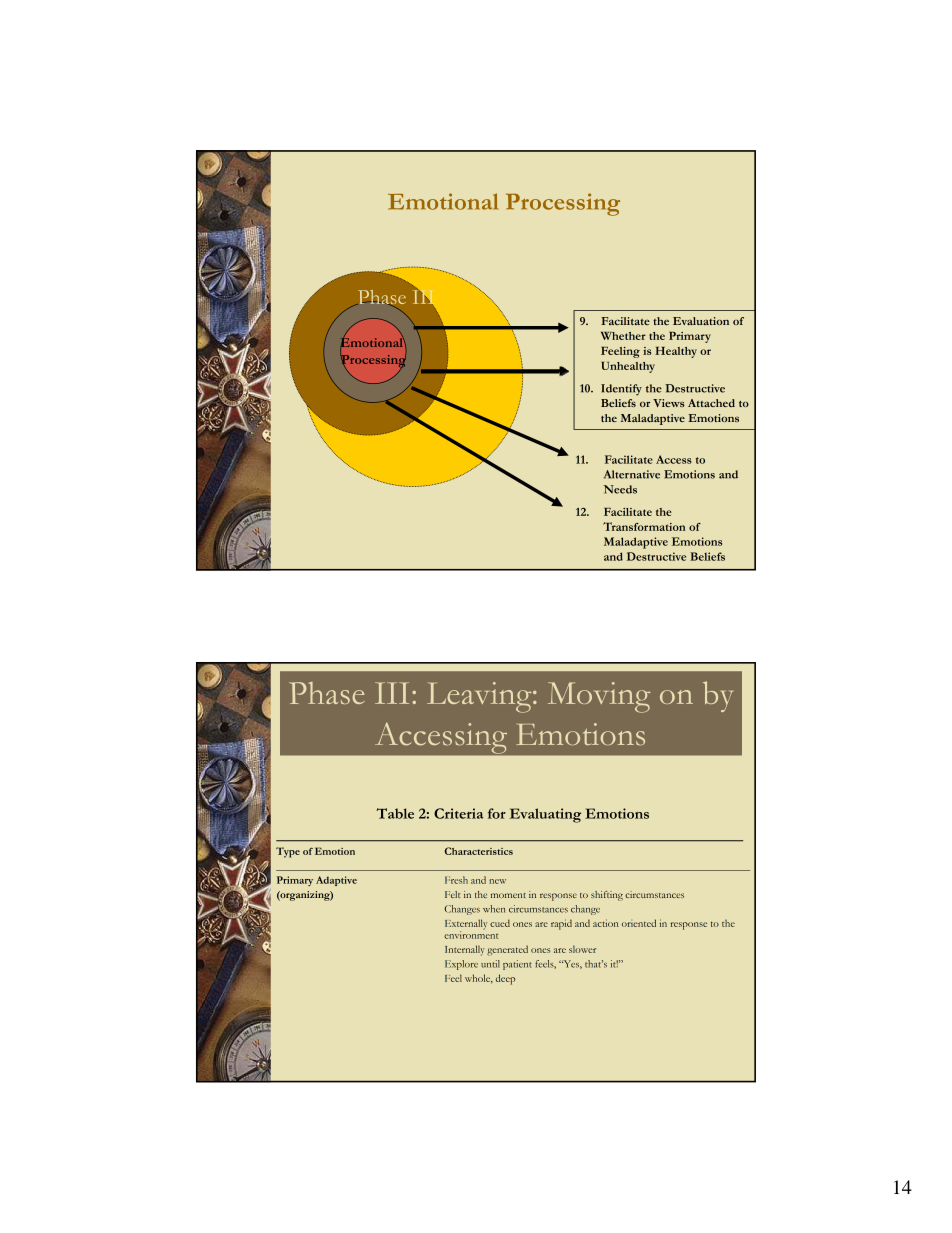  Describe the element at coordinates (458, 813) in the screenshot. I see `Criteria` at that location.
